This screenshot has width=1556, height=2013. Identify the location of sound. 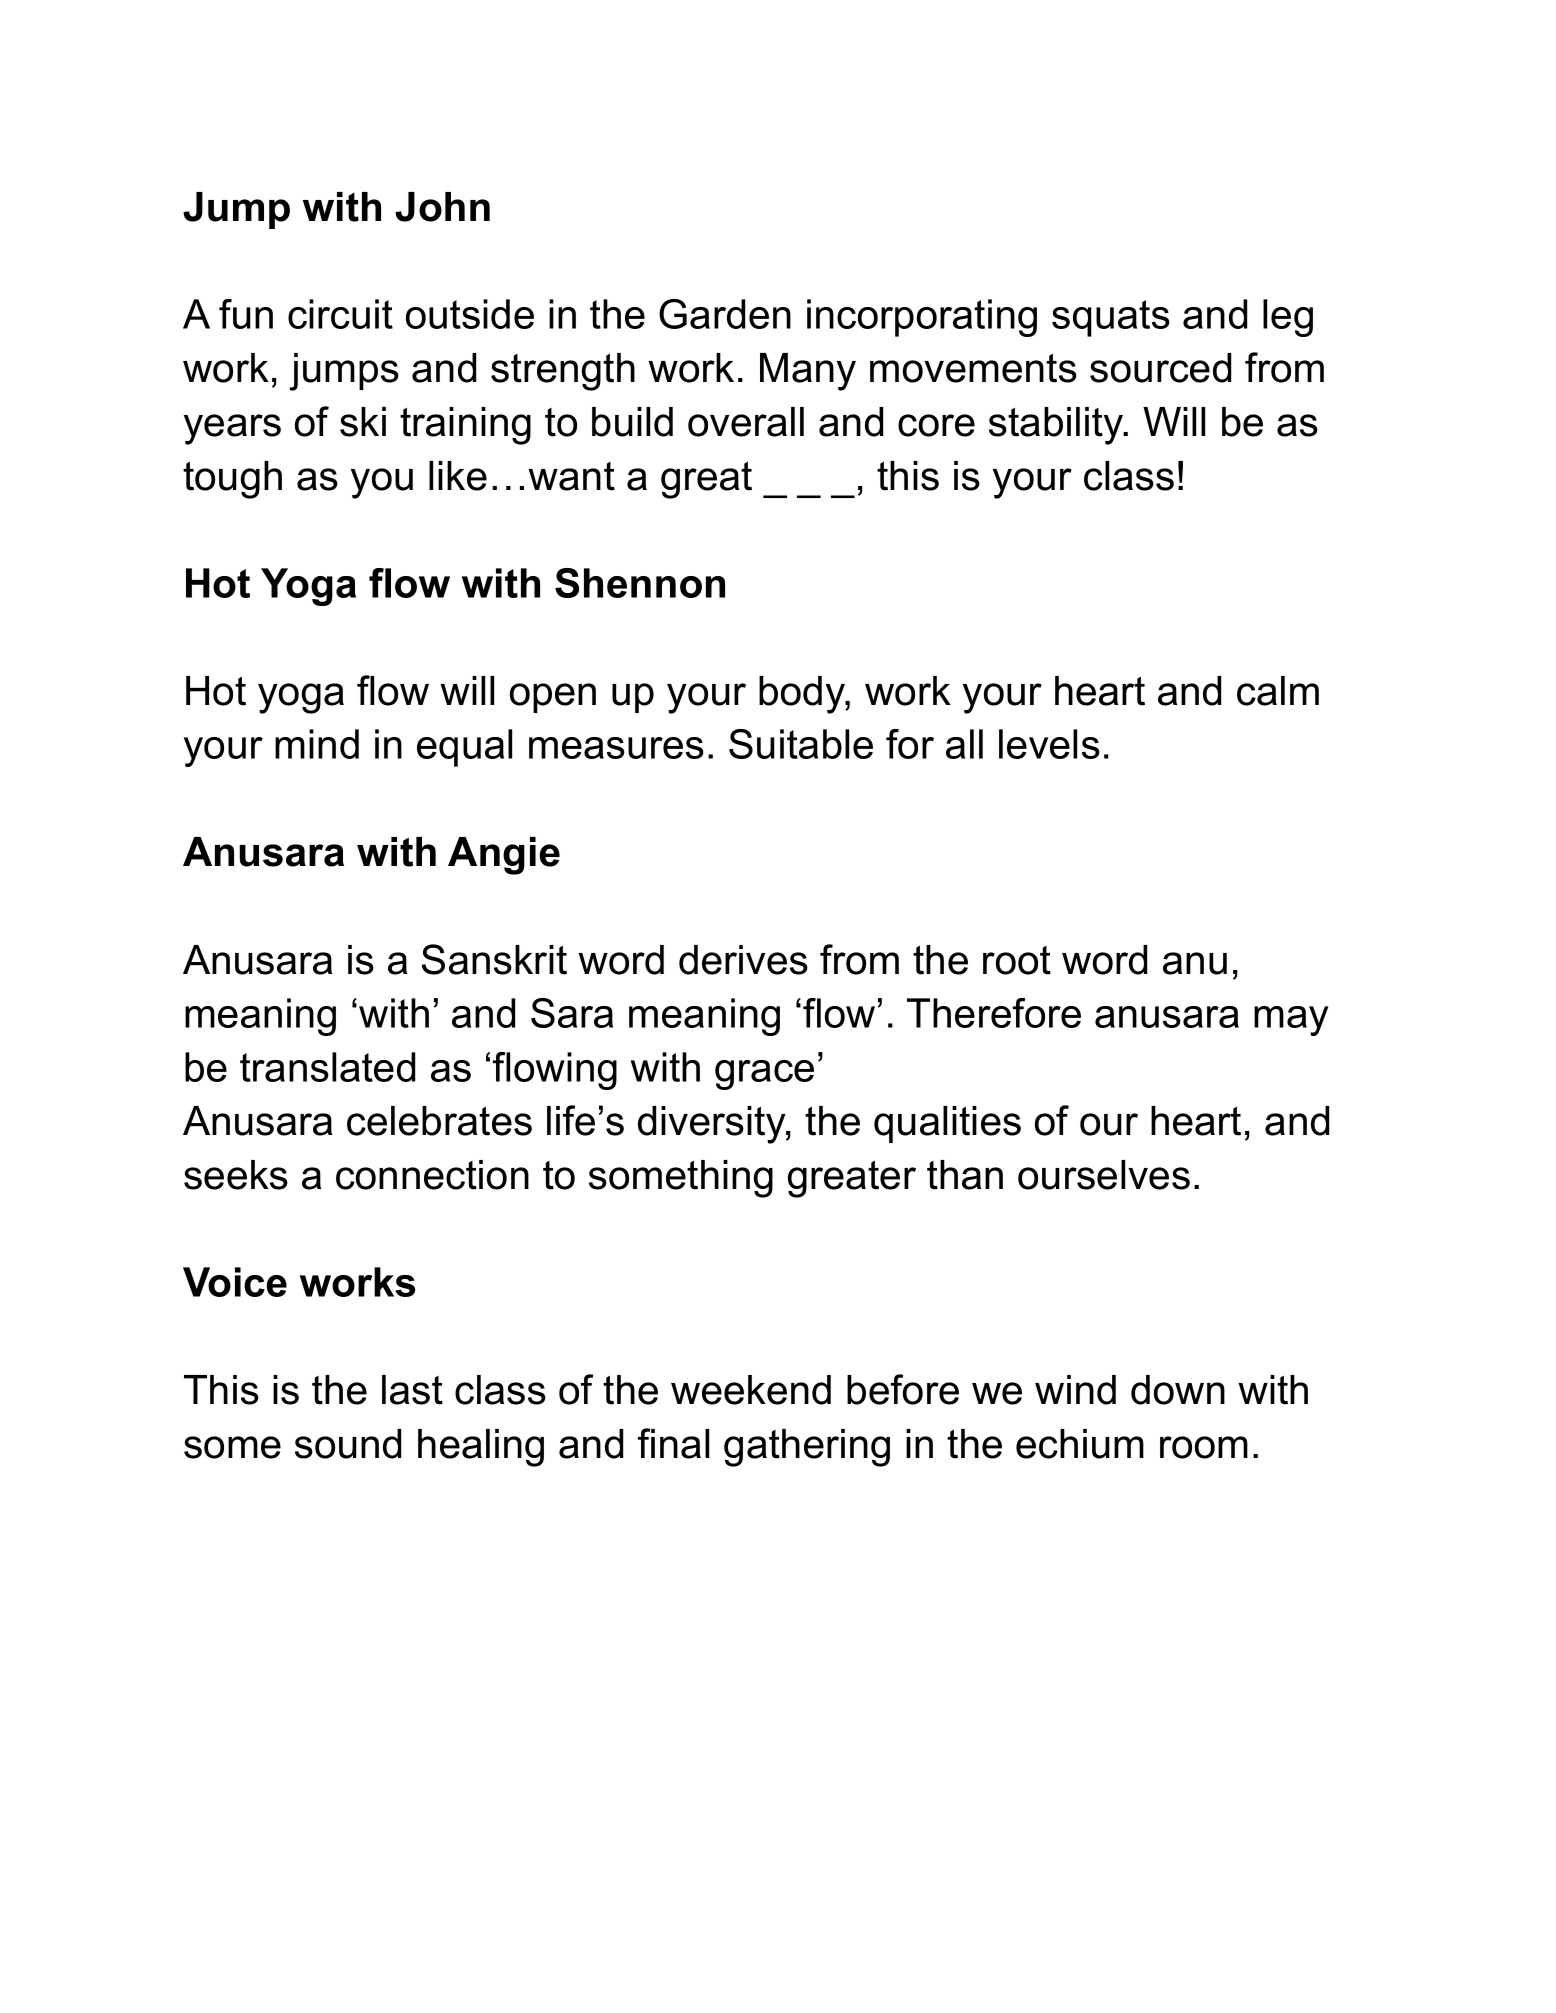
(348, 1444).
